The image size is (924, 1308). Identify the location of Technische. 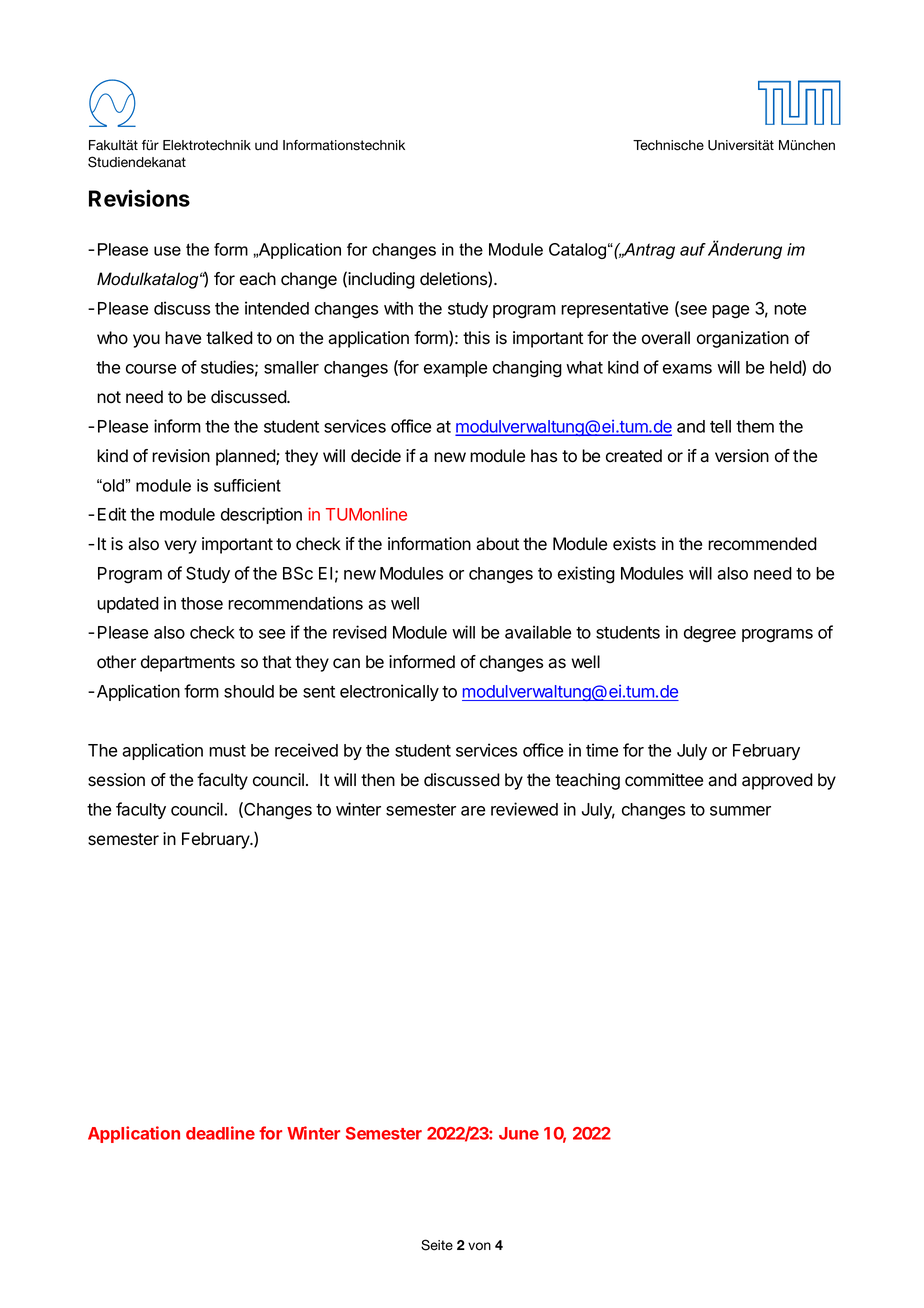
(668, 145).
